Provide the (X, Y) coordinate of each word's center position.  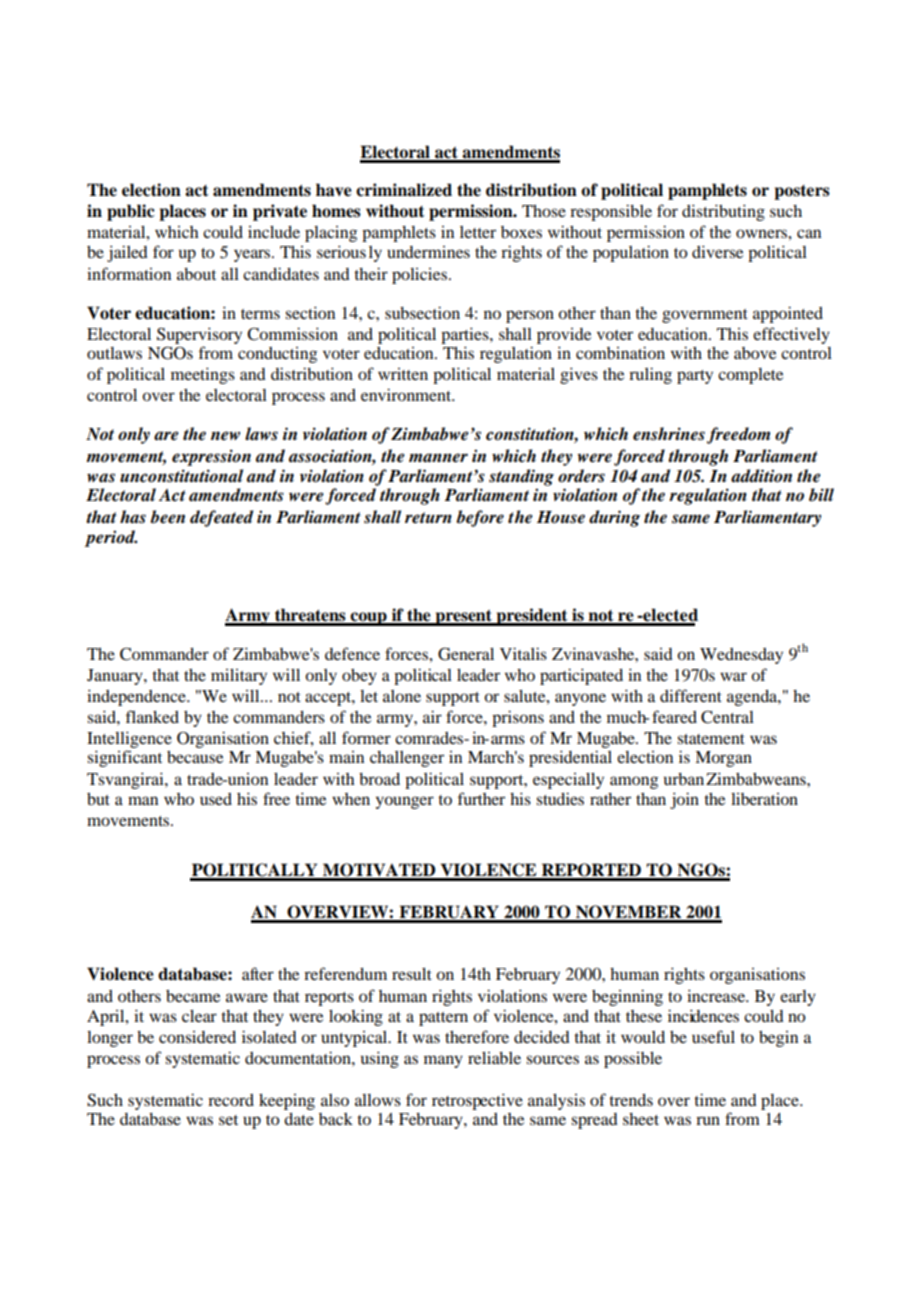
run (708, 1120)
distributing (723, 212)
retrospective (477, 1101)
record (231, 1100)
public (131, 212)
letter (478, 232)
